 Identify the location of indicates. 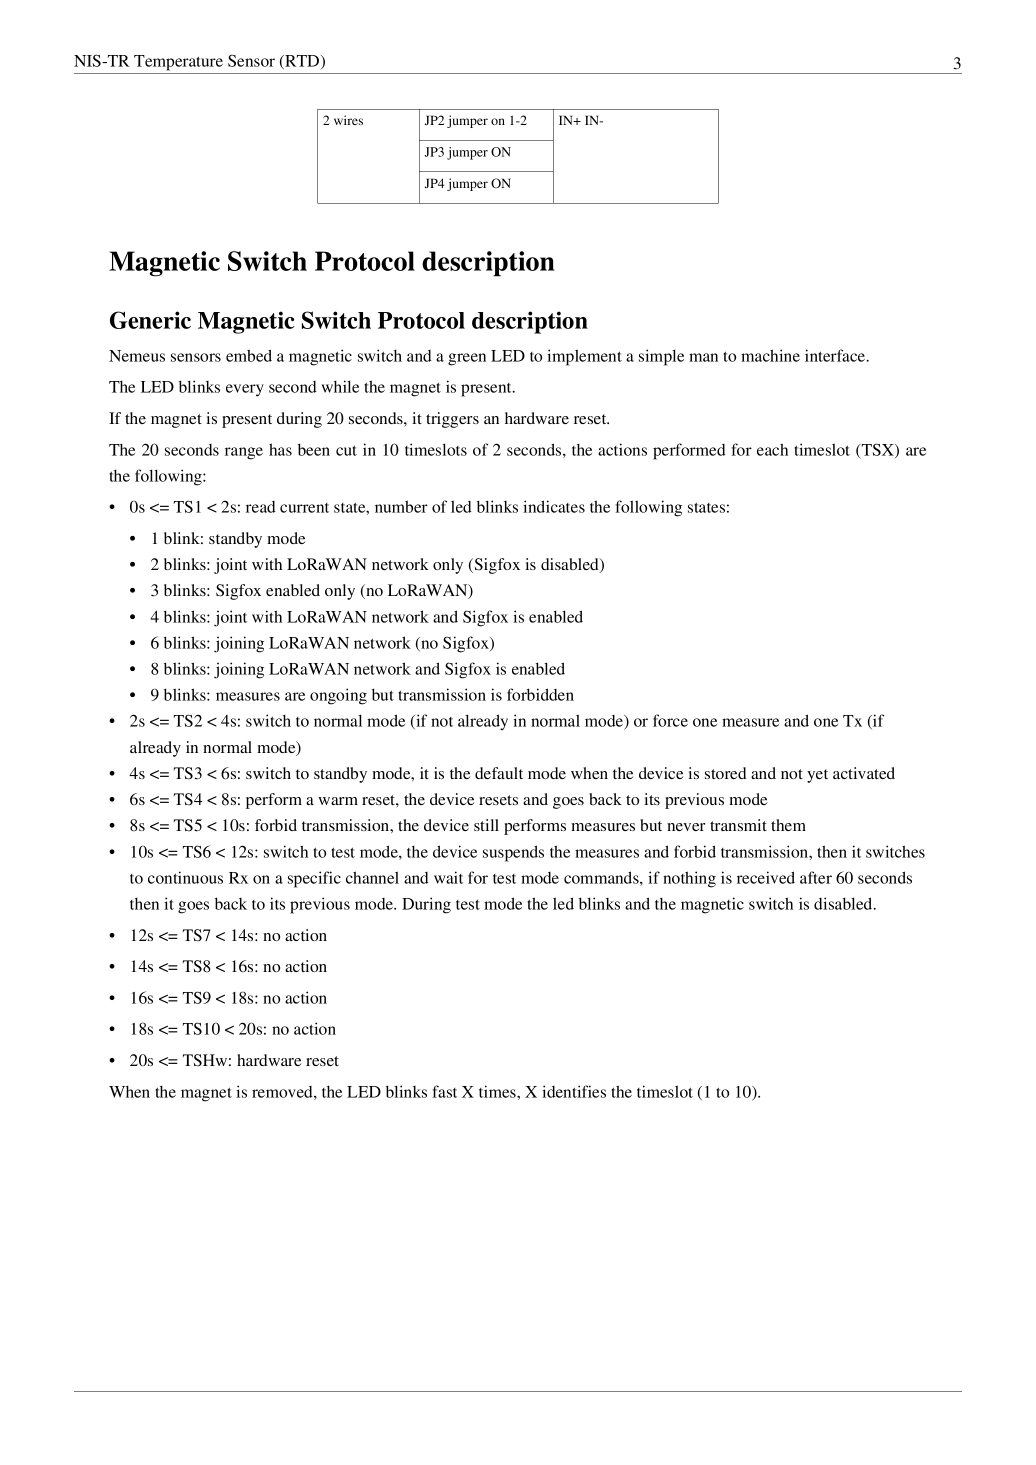
(554, 506).
